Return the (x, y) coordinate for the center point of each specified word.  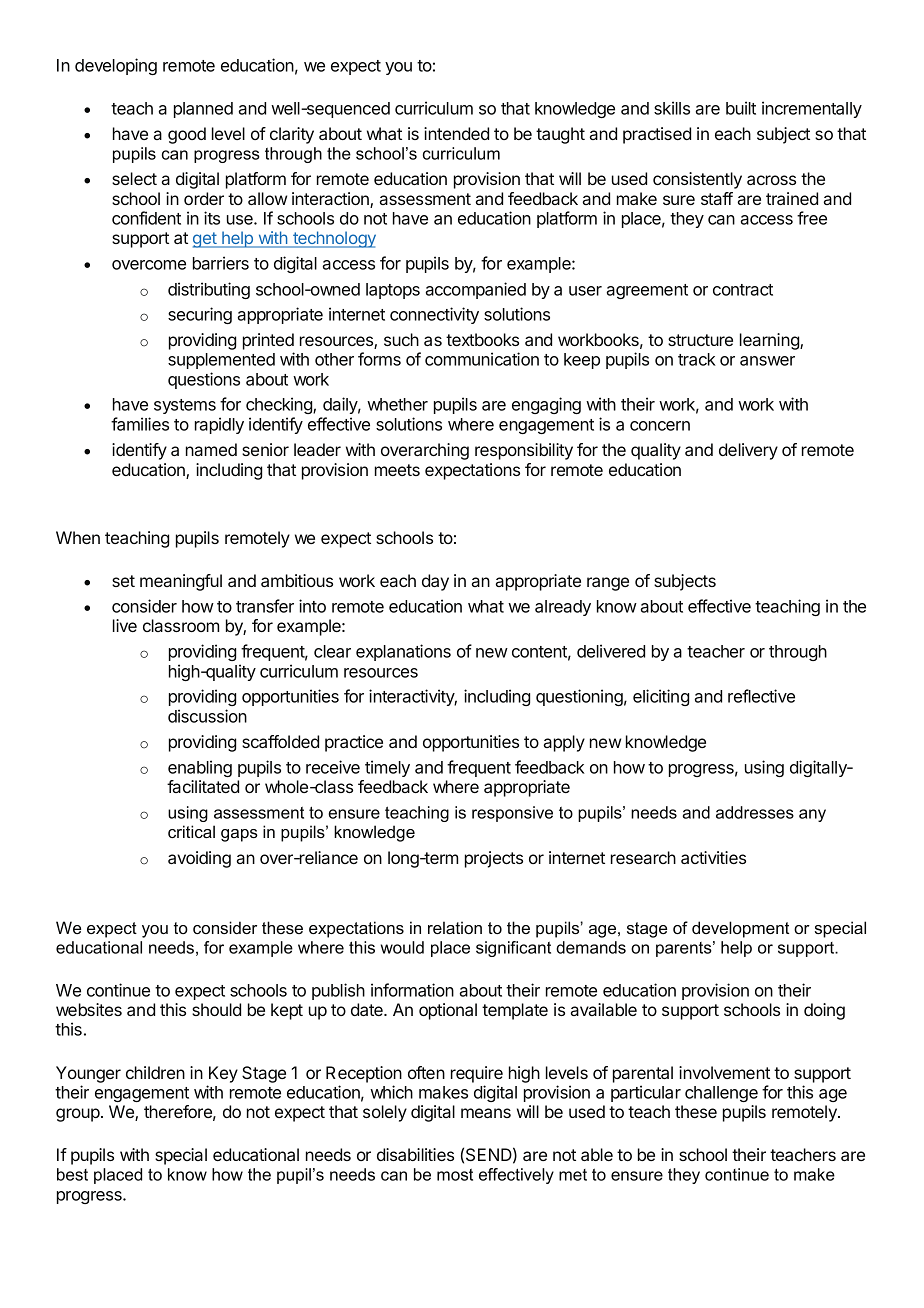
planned (203, 110)
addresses (755, 812)
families (140, 424)
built (741, 108)
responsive (512, 814)
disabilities (415, 1154)
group (78, 1115)
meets (397, 470)
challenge (721, 1094)
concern (660, 426)
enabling (200, 768)
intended (456, 133)
